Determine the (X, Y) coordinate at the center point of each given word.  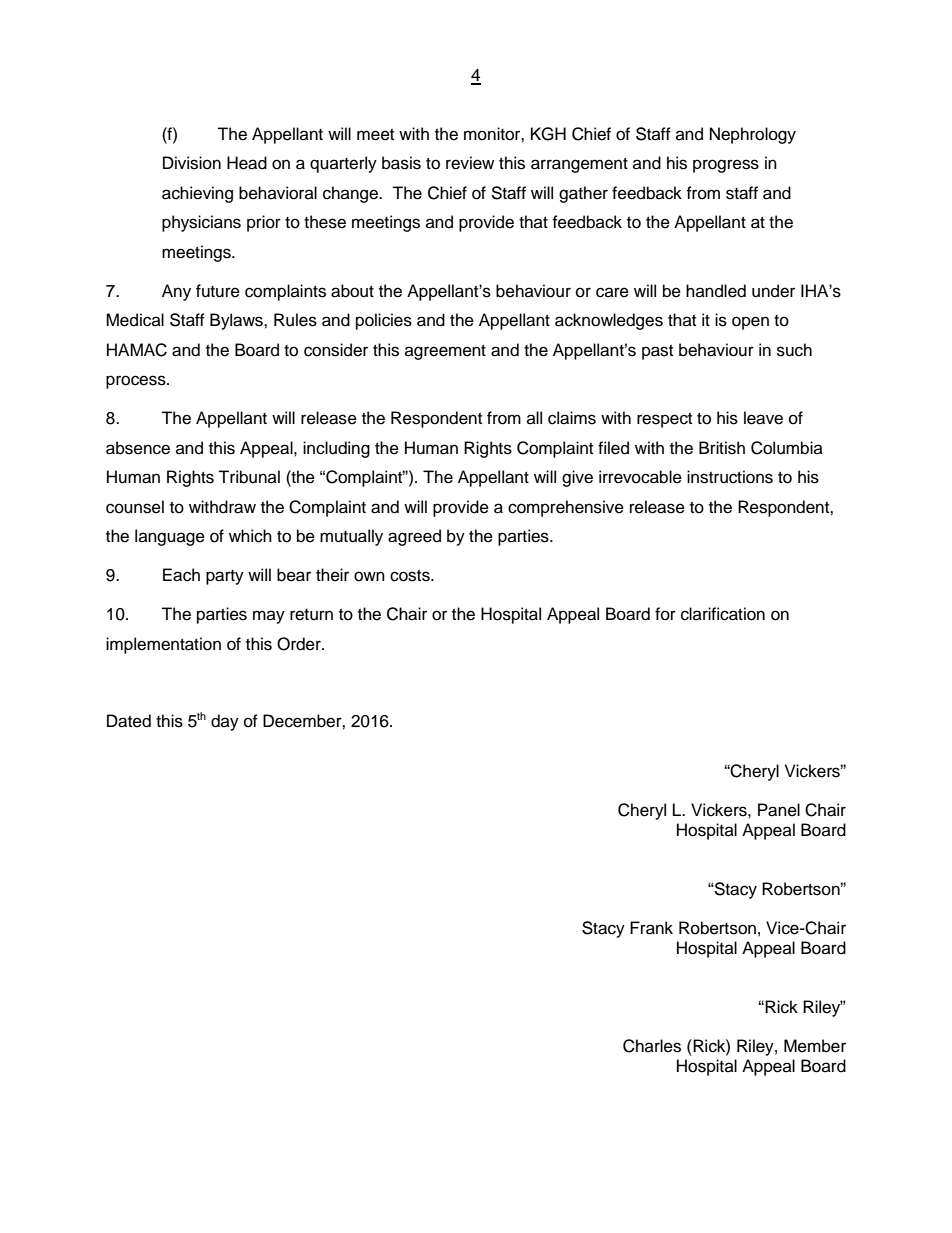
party (225, 577)
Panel (779, 810)
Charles (652, 1046)
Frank (651, 928)
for (665, 614)
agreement (445, 352)
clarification (723, 614)
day (225, 722)
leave (763, 418)
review (470, 163)
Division (192, 163)
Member (815, 1046)
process (137, 382)
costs (411, 576)
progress (726, 166)
